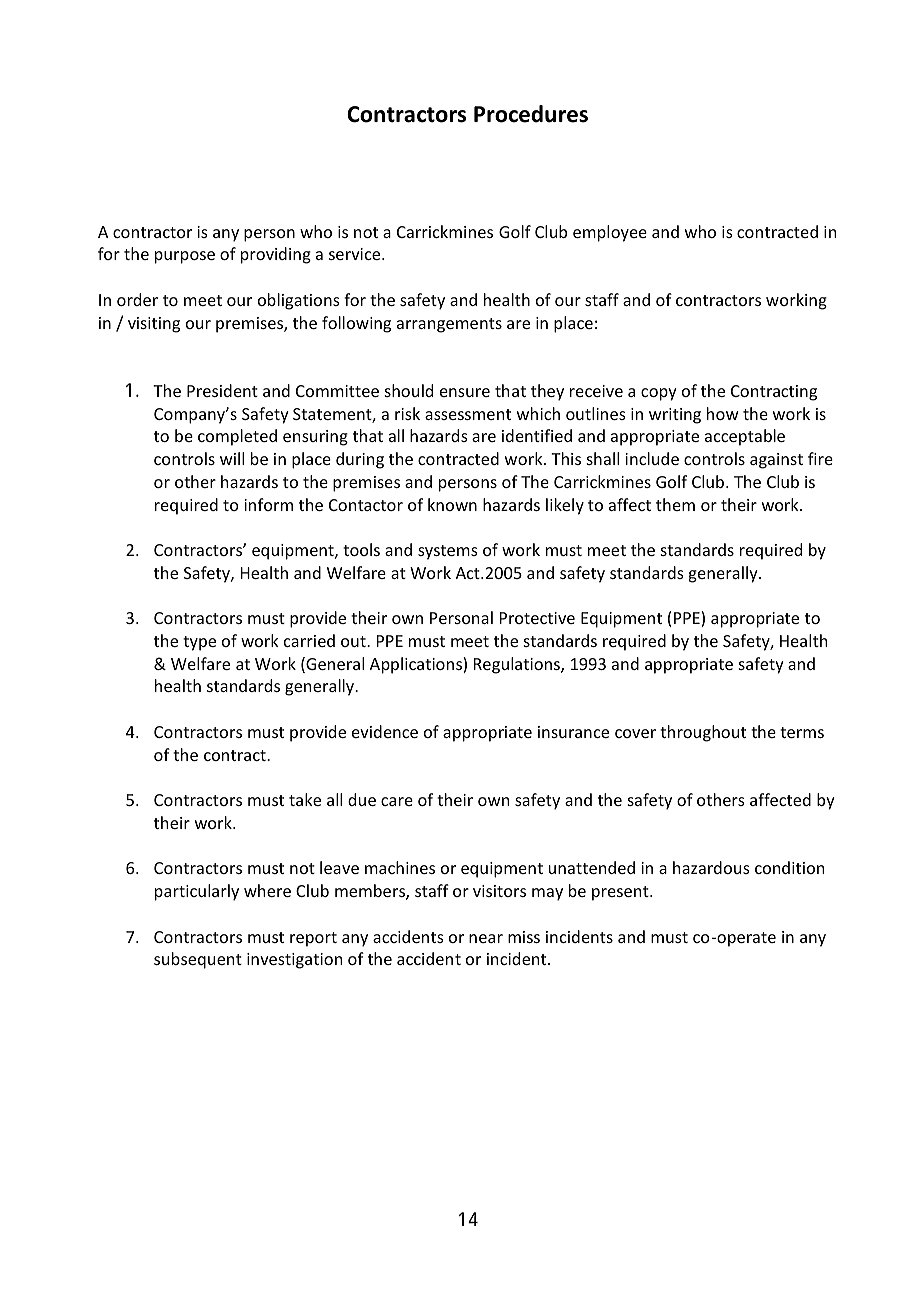 The image size is (924, 1307). I want to click on inform, so click(268, 504).
